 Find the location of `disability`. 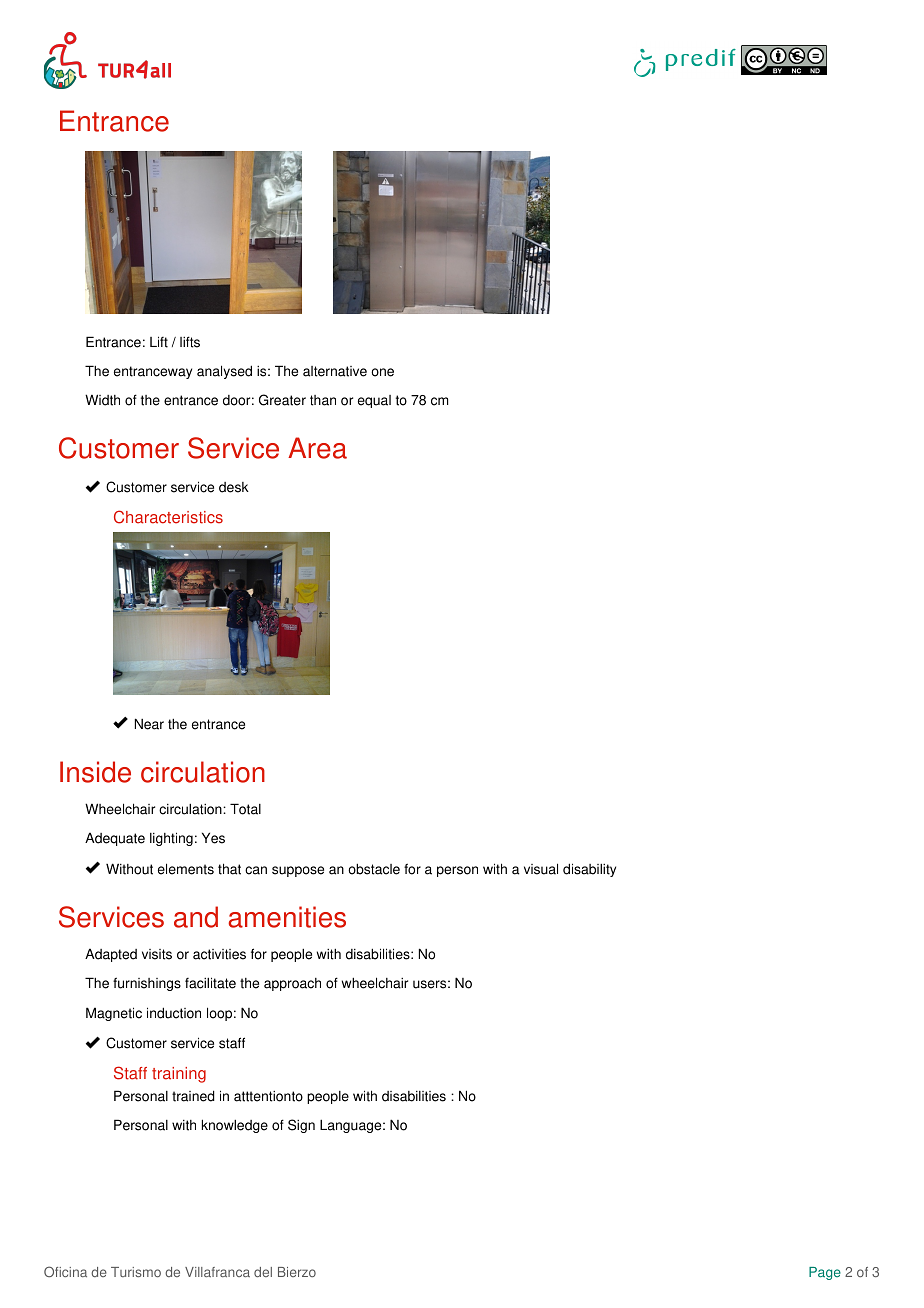

disability is located at coordinates (589, 870).
